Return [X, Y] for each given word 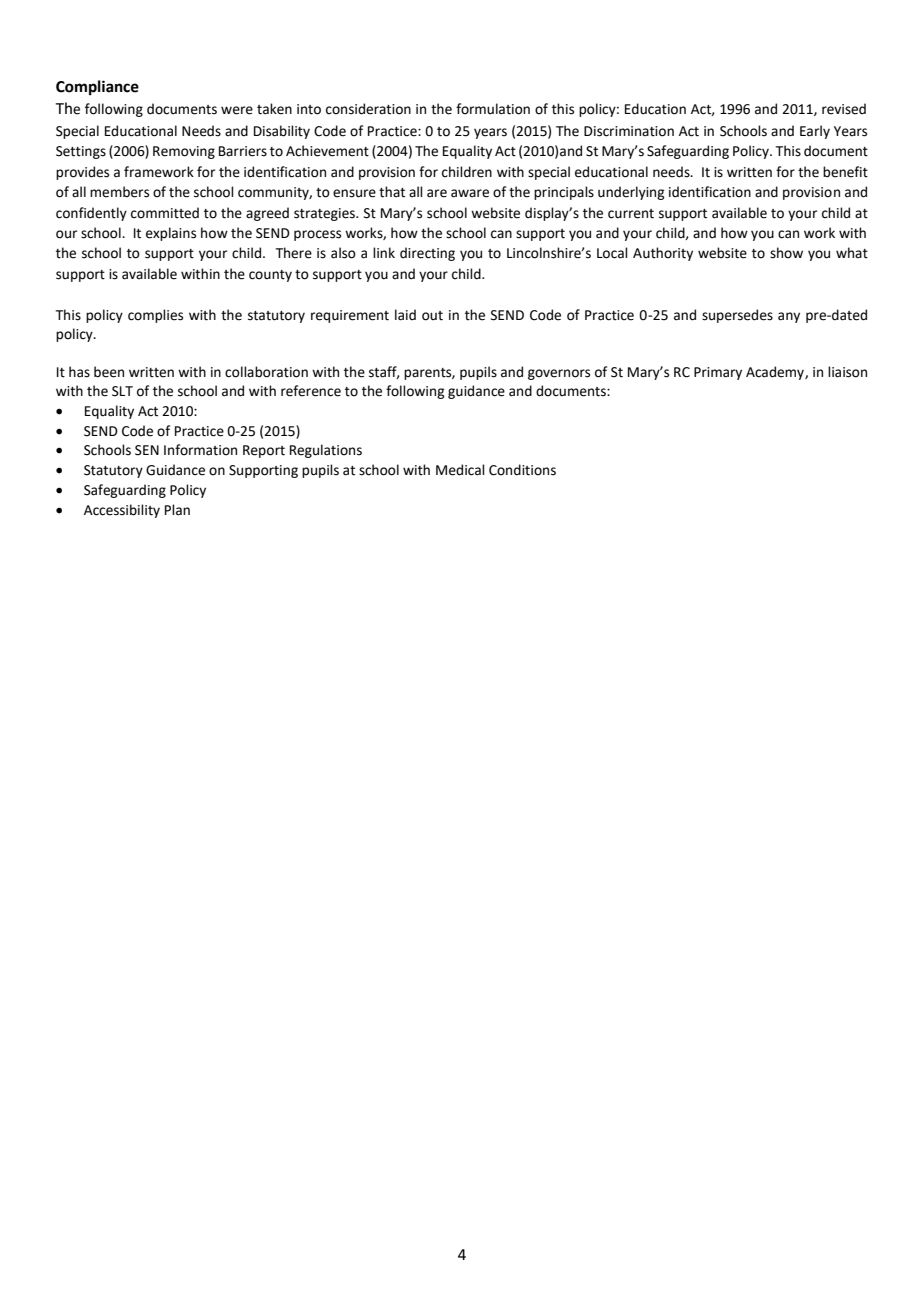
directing [427, 254]
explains [171, 234]
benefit [845, 172]
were [237, 110]
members [119, 192]
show [786, 253]
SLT [122, 391]
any [789, 317]
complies [155, 316]
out [432, 316]
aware [470, 193]
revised [844, 109]
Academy [776, 373]
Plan [177, 510]
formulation [493, 109]
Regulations [326, 451]
